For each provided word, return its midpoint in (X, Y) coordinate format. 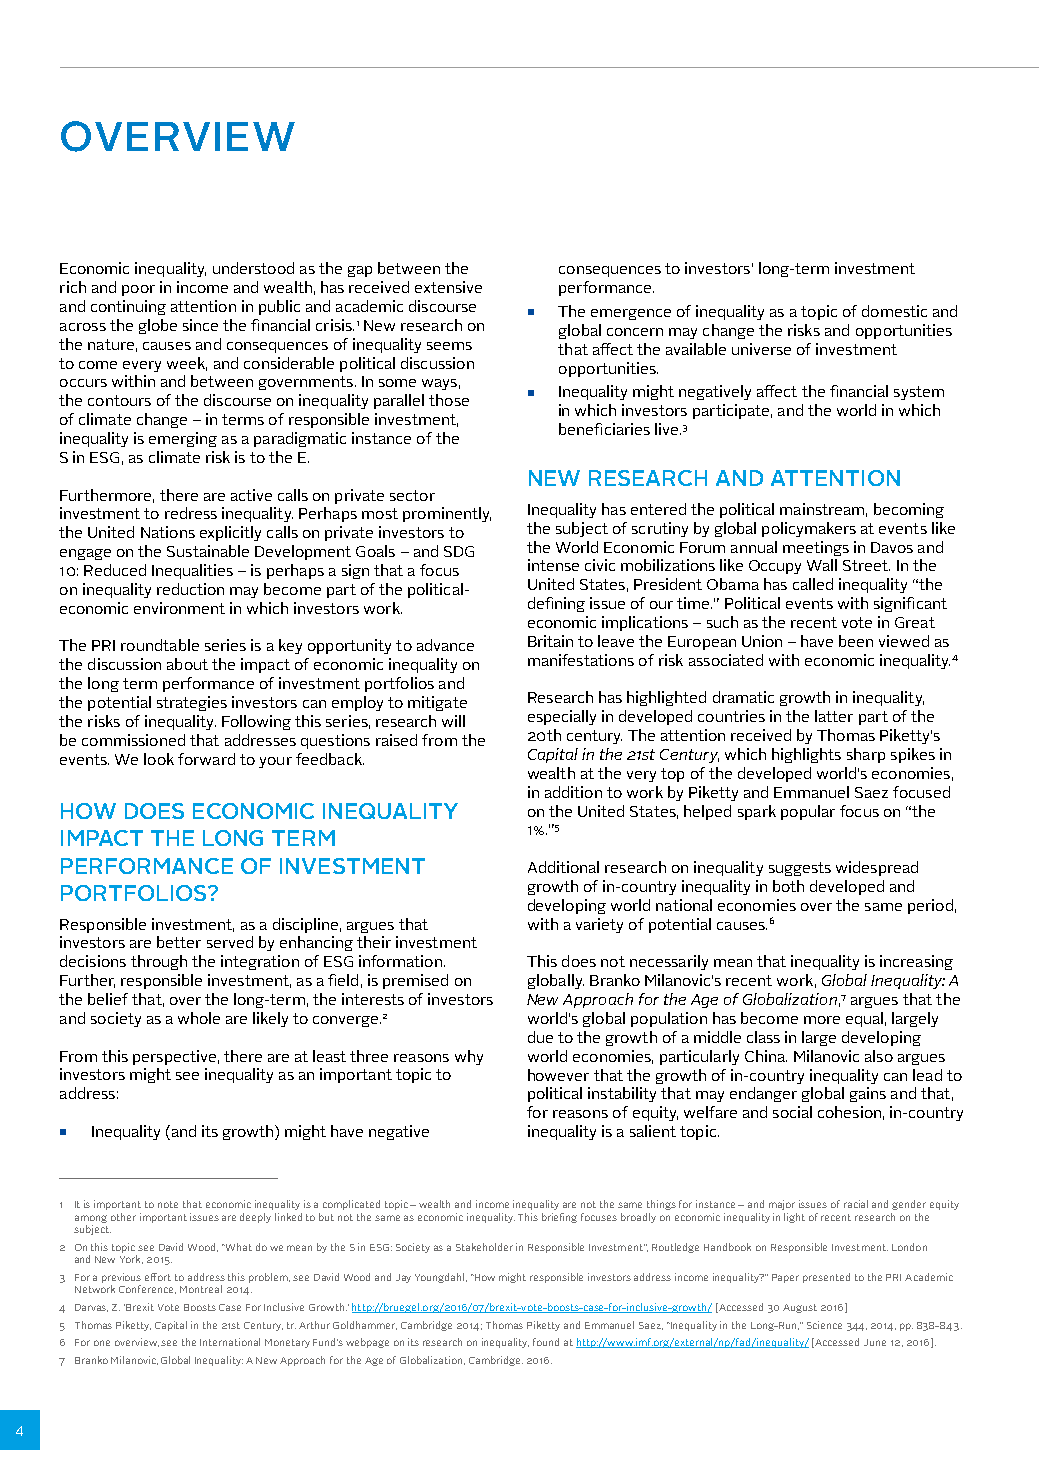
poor (138, 290)
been (856, 641)
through (159, 962)
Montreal (201, 1289)
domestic (894, 311)
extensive (448, 287)
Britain (550, 641)
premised (415, 981)
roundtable (160, 645)
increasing (916, 962)
